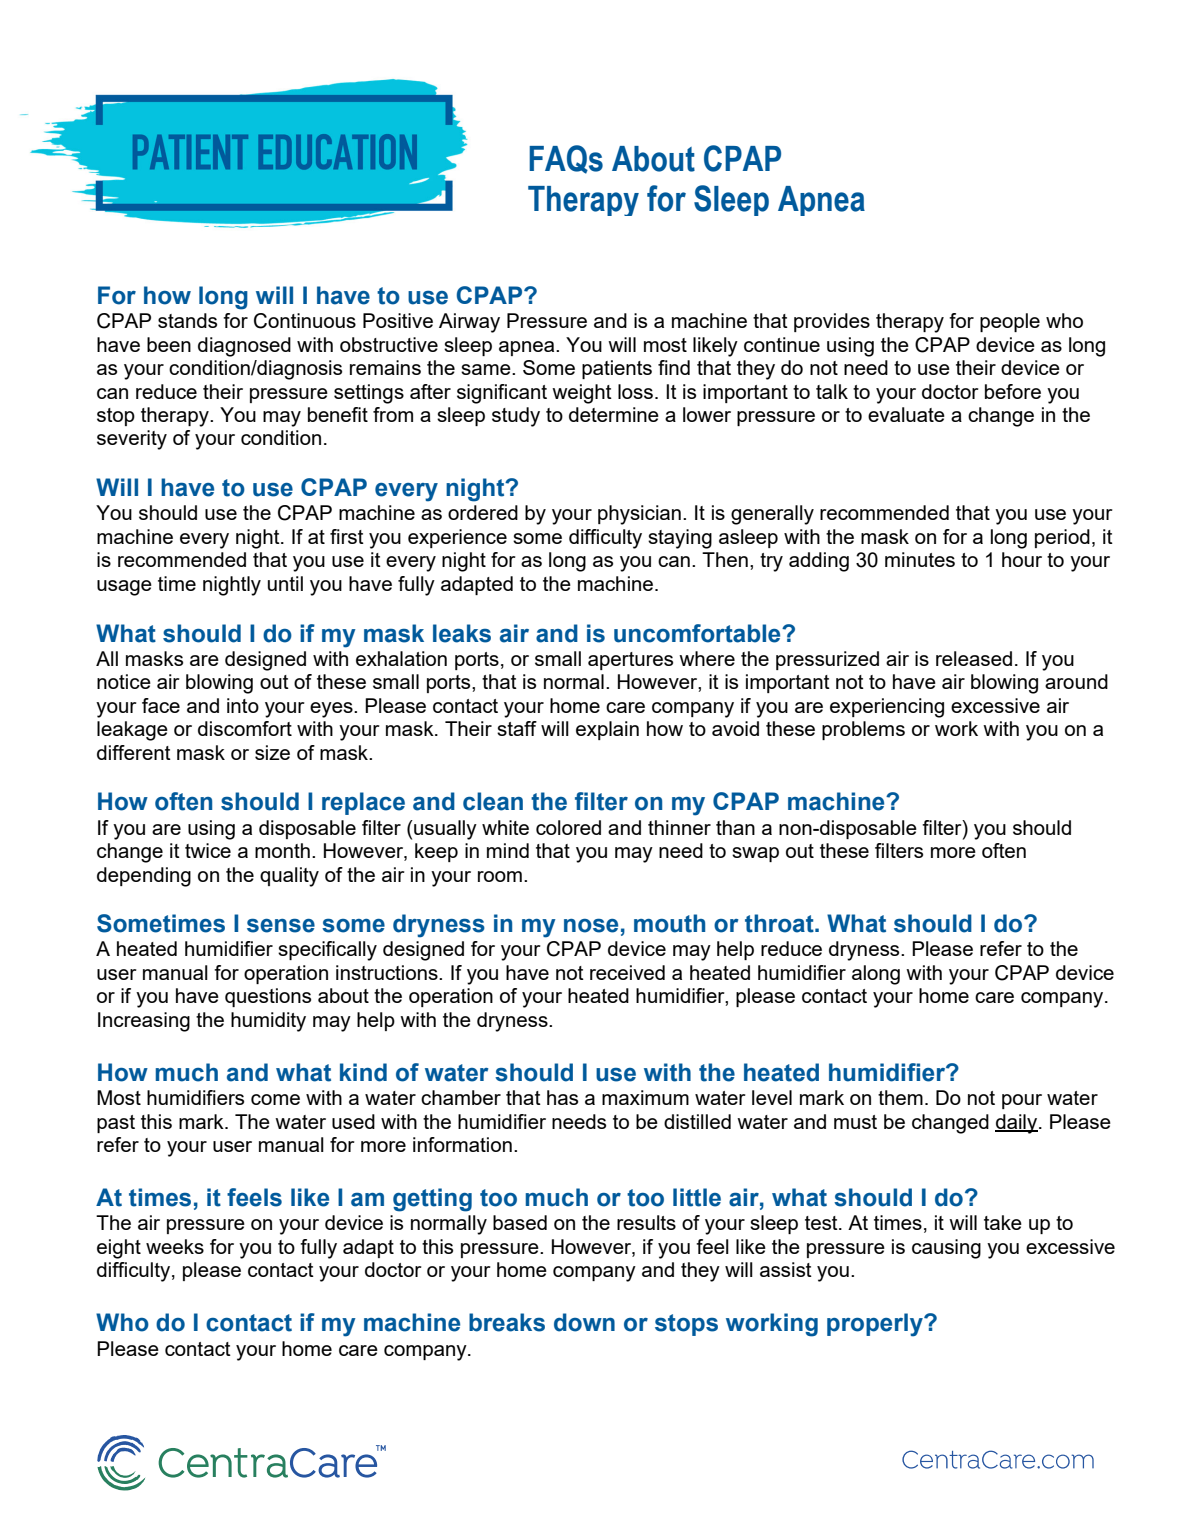 The height and width of the page is (1540, 1190). I want to click on people, so click(1010, 322).
